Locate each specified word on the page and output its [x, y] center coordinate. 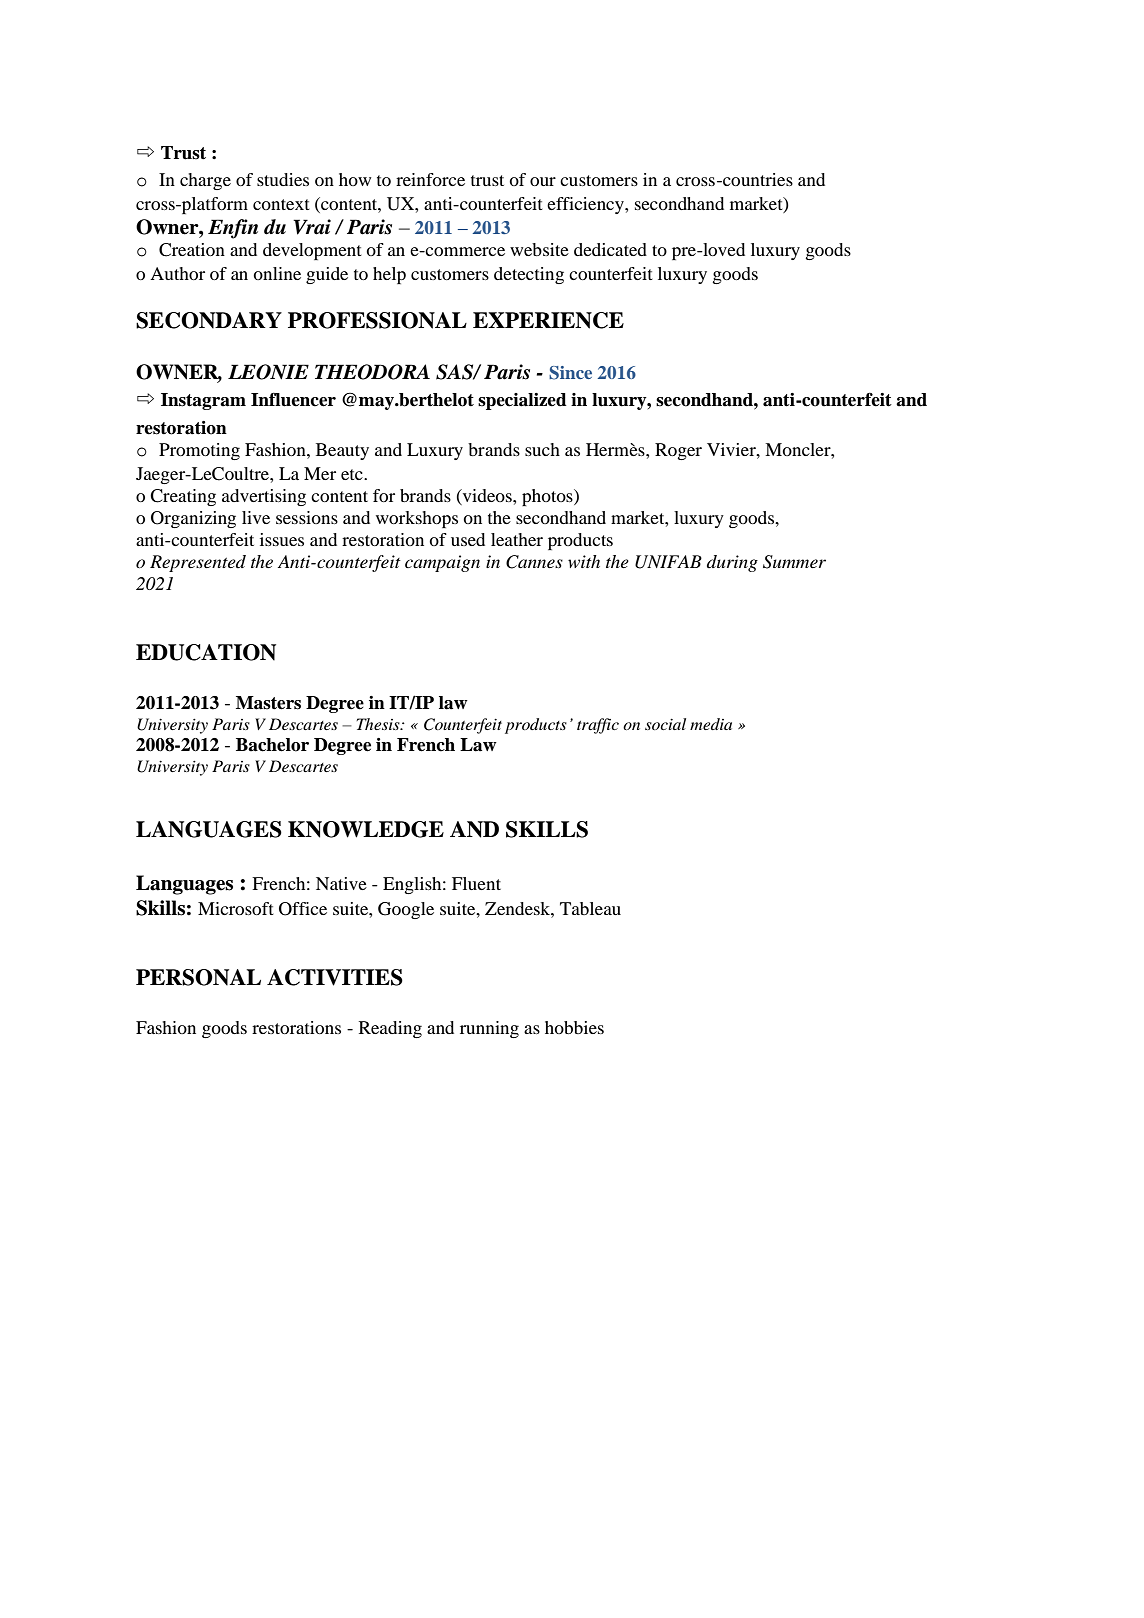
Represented [198, 563]
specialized [522, 401]
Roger [678, 451]
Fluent [476, 883]
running [489, 1029]
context [281, 204]
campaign [442, 563]
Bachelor [272, 745]
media [711, 724]
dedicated [610, 249]
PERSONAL [198, 977]
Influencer [293, 399]
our [543, 181]
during [732, 563]
